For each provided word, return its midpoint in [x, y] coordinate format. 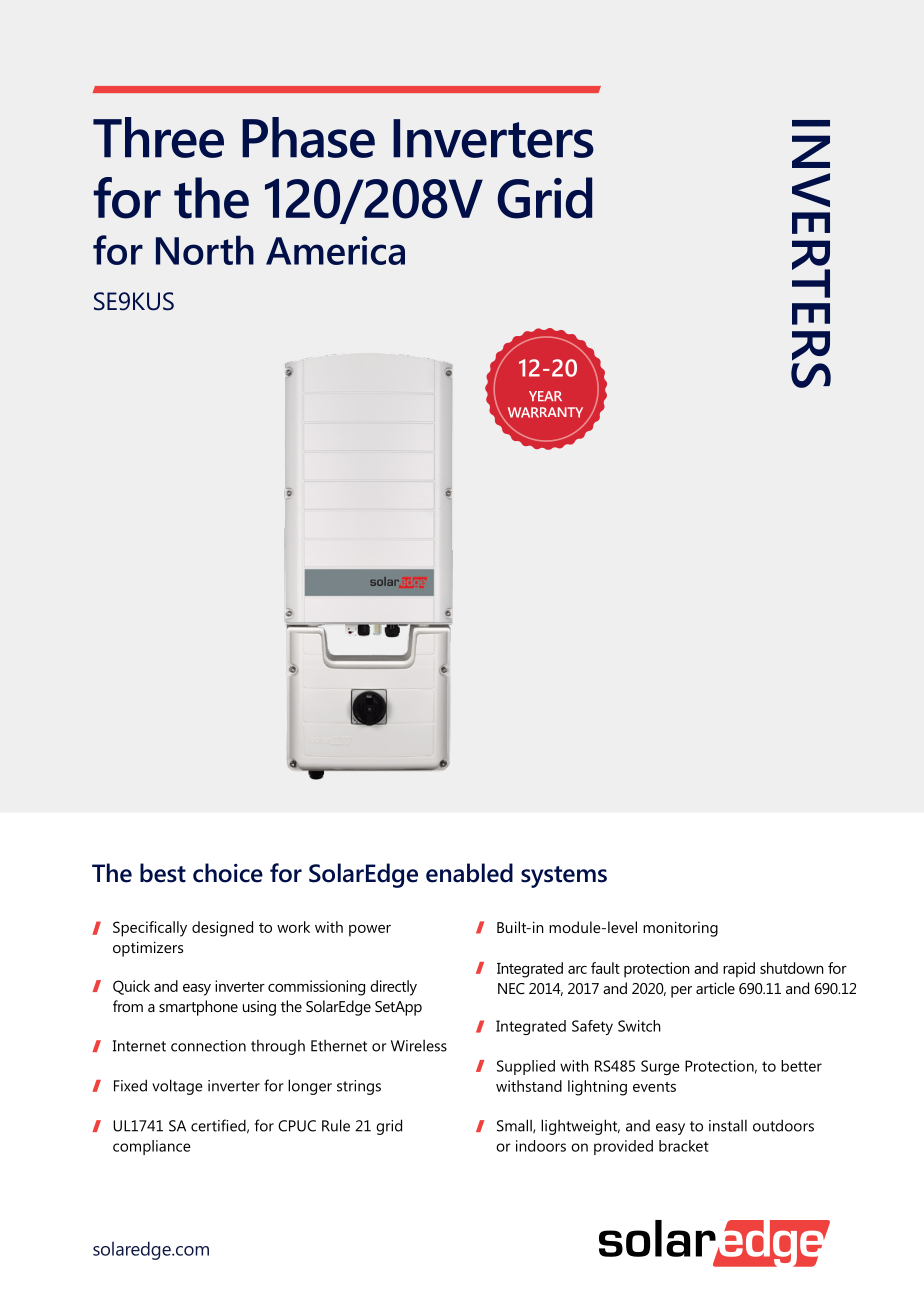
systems [564, 877]
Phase [308, 137]
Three [158, 137]
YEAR [545, 396]
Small [515, 1126]
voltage [177, 1087]
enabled [469, 873]
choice [228, 873]
